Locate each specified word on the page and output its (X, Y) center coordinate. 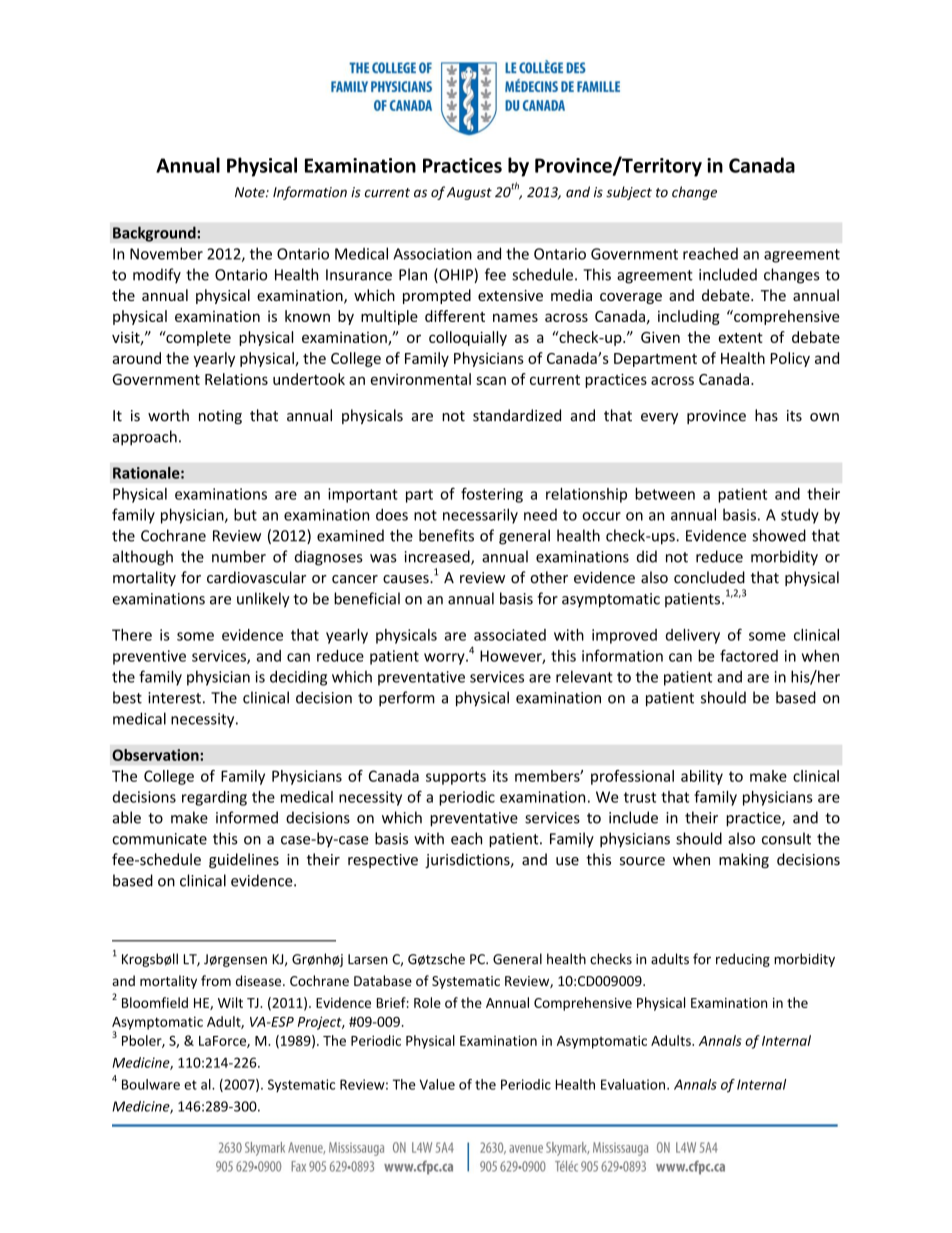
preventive (149, 657)
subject (629, 193)
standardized (517, 415)
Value (437, 1084)
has (766, 415)
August (469, 193)
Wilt (230, 1002)
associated (510, 635)
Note (251, 192)
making (744, 860)
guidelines (244, 860)
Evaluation (633, 1084)
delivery (693, 636)
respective (383, 861)
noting (220, 417)
